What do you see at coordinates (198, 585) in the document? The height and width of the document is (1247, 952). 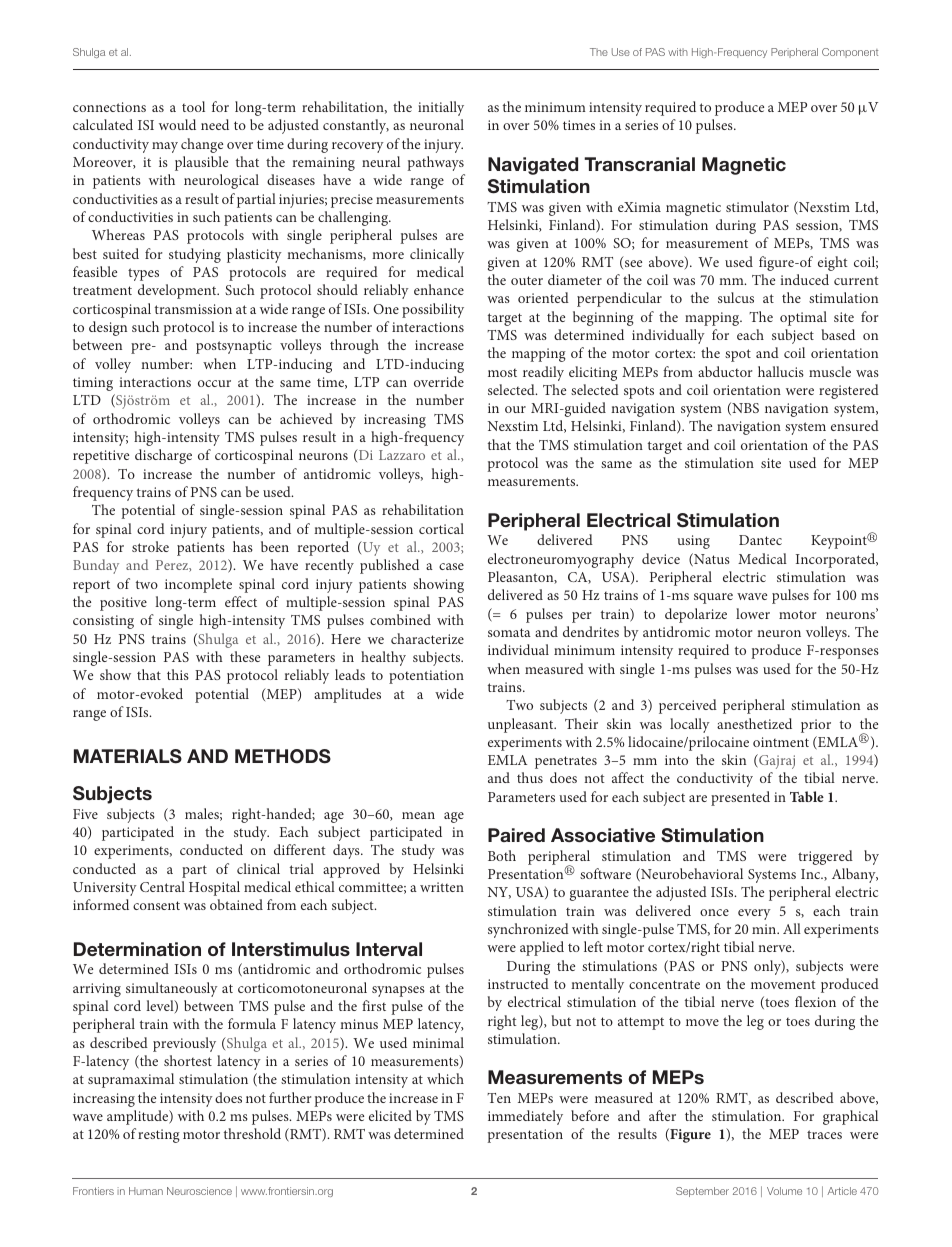 I see `incomplete` at bounding box center [198, 585].
